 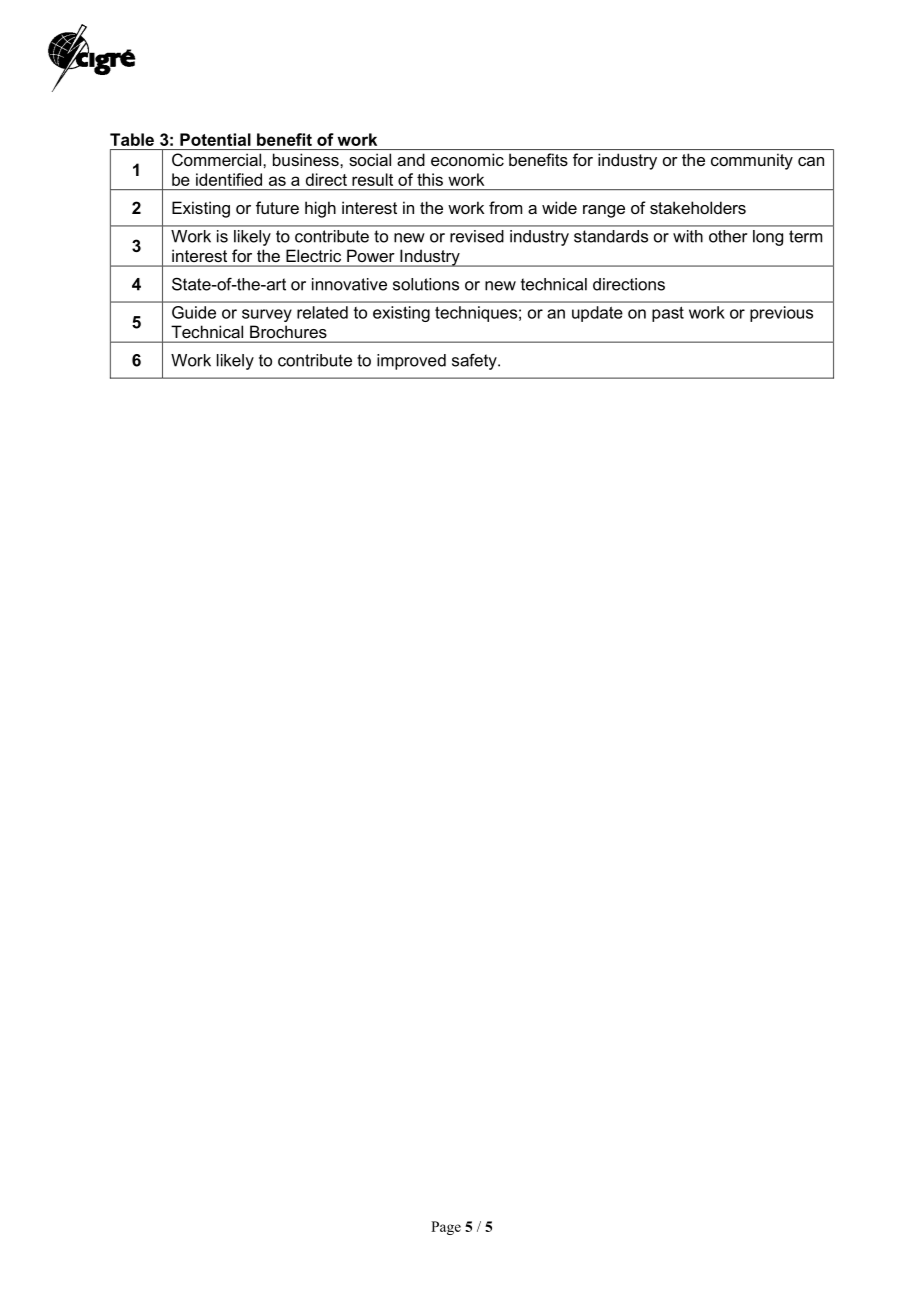 I want to click on related, so click(x=322, y=312).
